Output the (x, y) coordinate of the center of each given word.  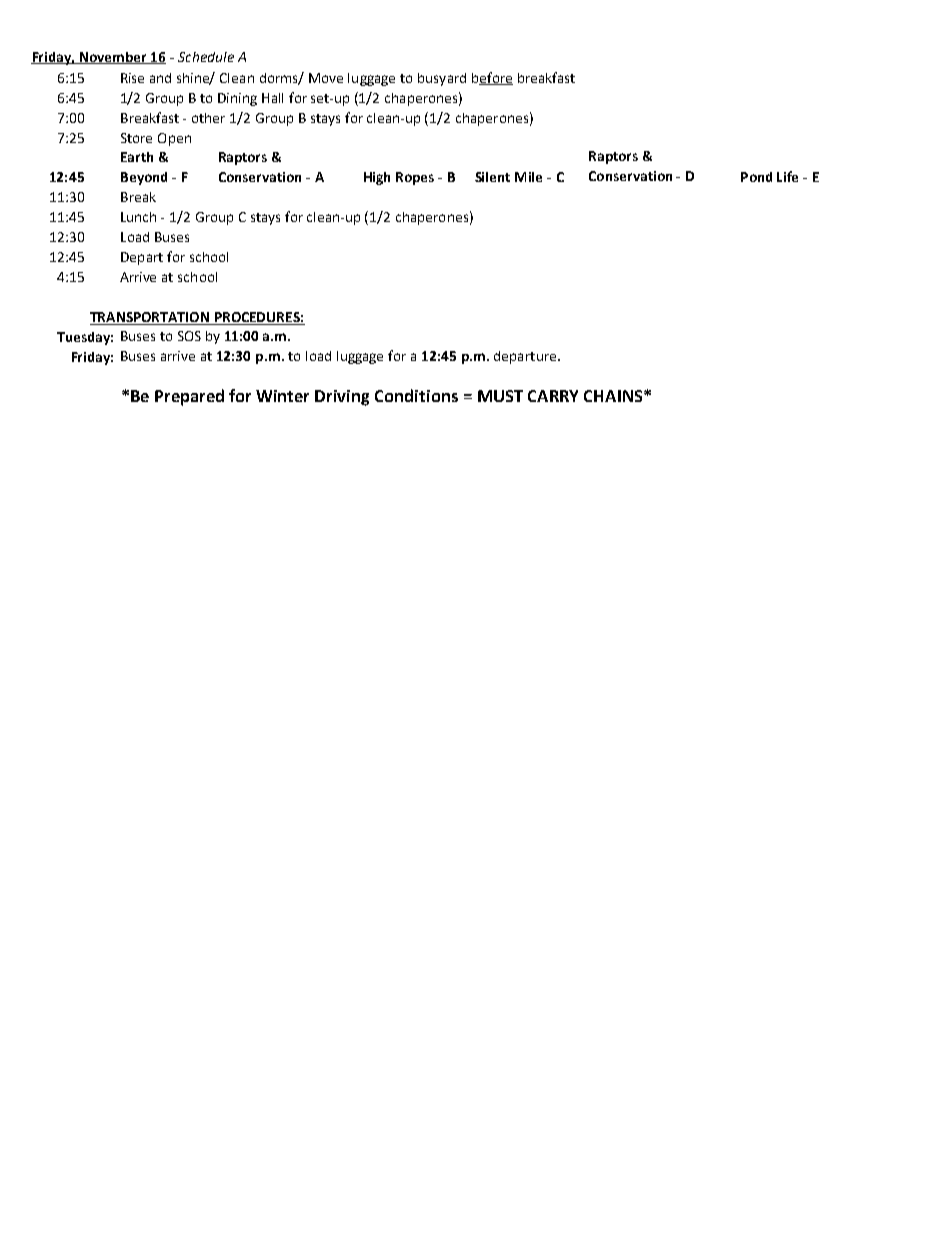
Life (787, 176)
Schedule (206, 57)
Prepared (189, 397)
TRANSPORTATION (151, 318)
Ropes (415, 178)
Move (326, 78)
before (492, 78)
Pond (756, 177)
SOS (189, 336)
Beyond (144, 178)
